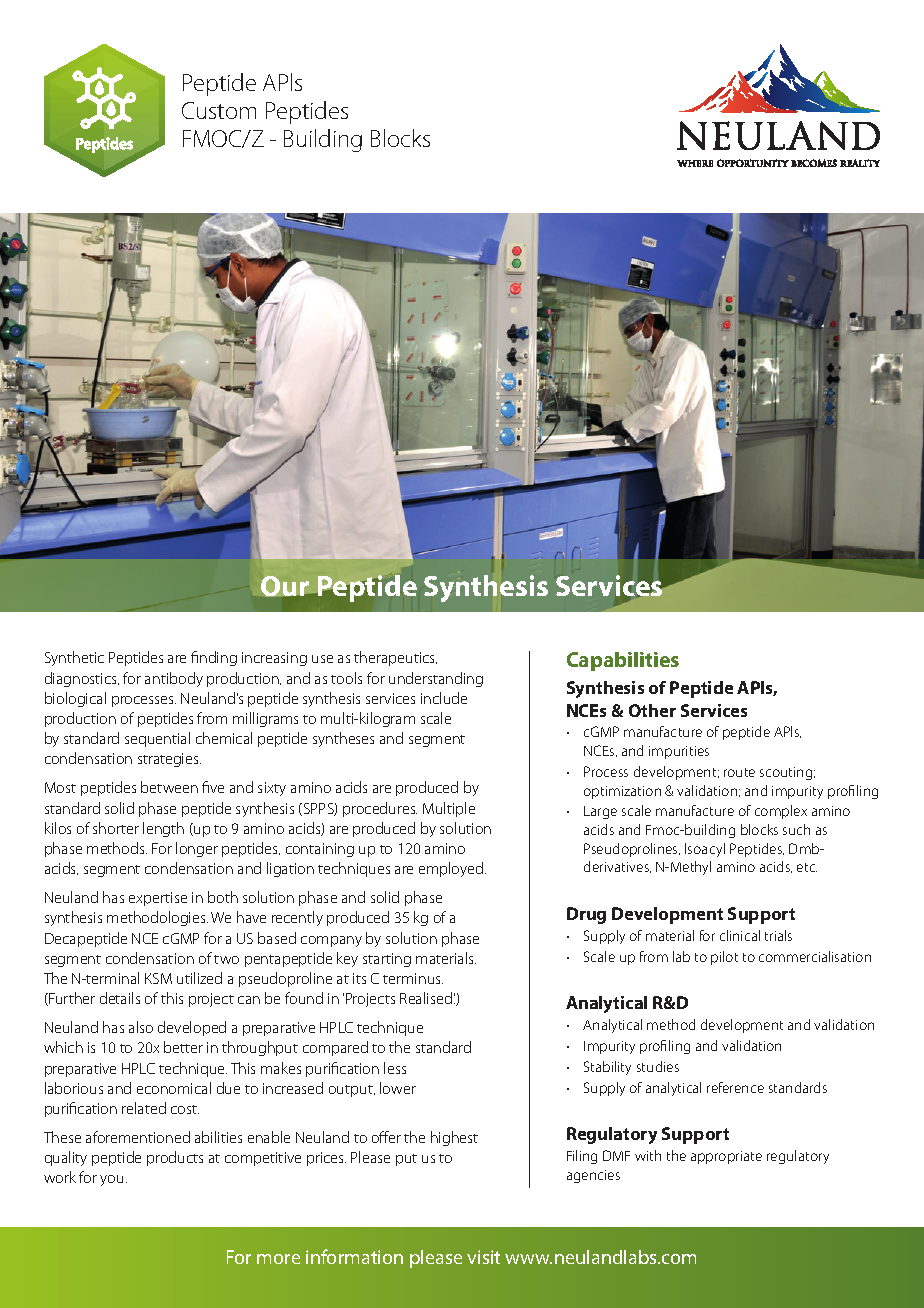 This page has width=924, height=1308. I want to click on you, so click(111, 1180).
